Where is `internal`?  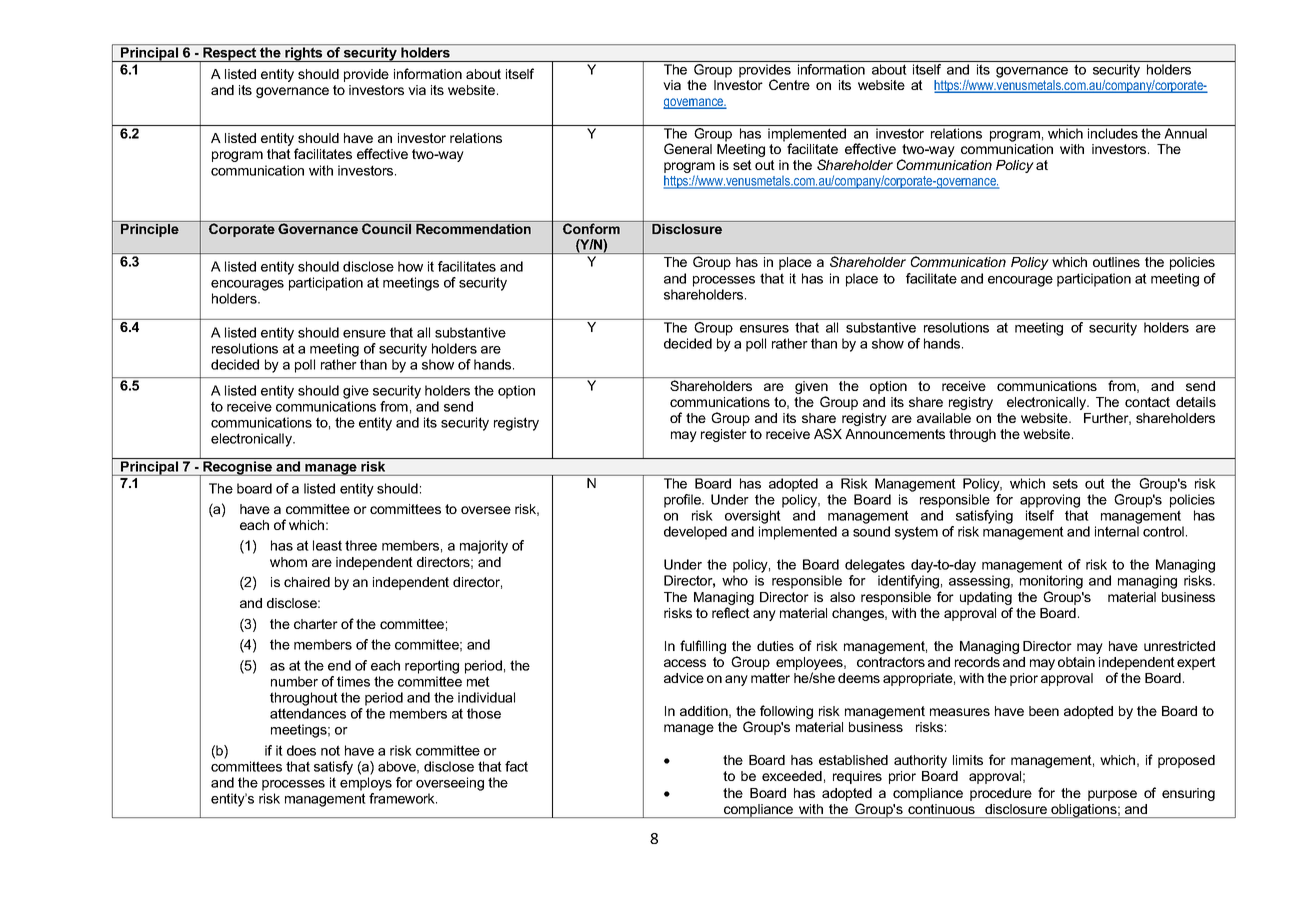
internal is located at coordinates (1117, 531).
